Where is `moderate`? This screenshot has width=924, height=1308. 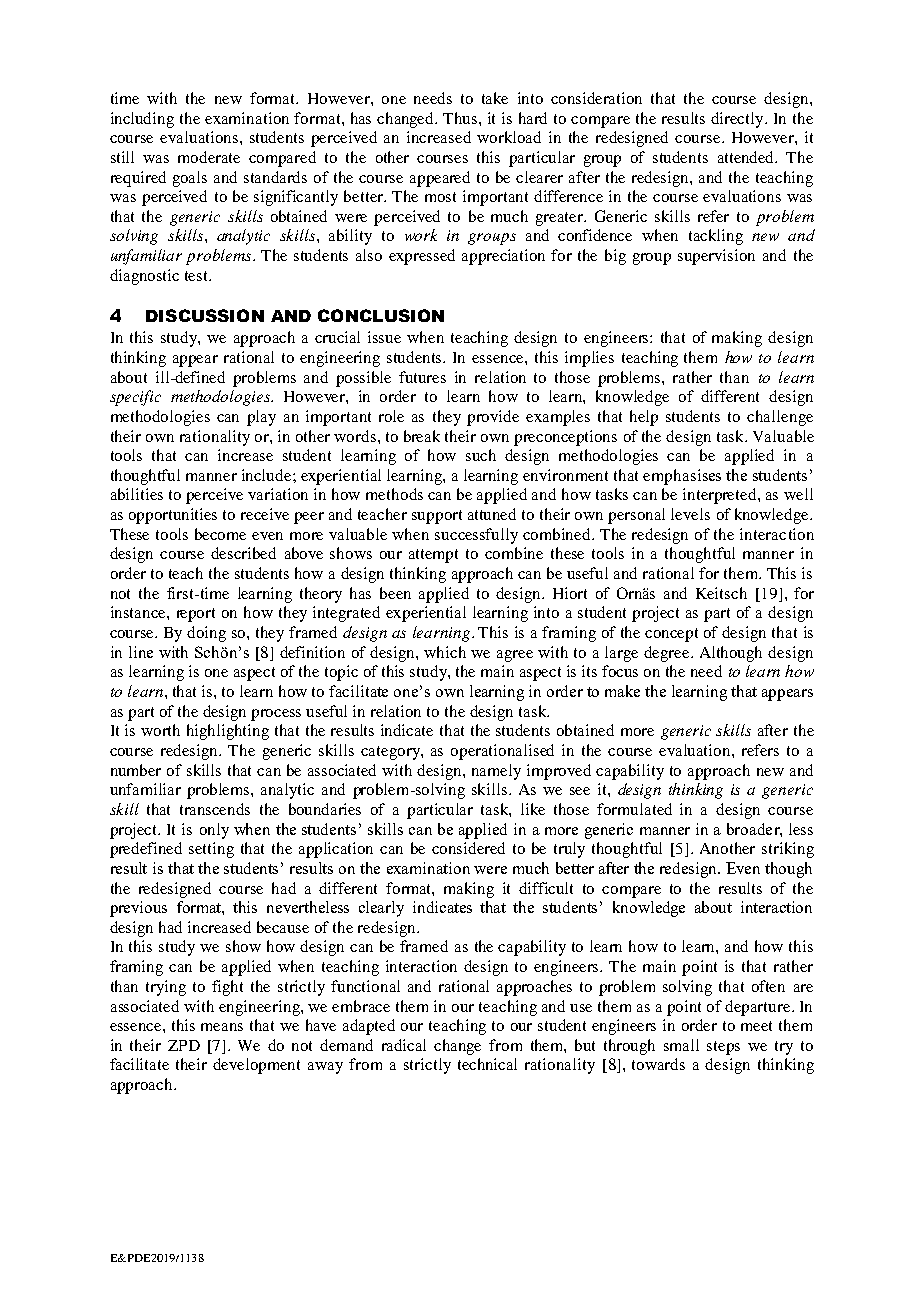
moderate is located at coordinates (209, 157).
